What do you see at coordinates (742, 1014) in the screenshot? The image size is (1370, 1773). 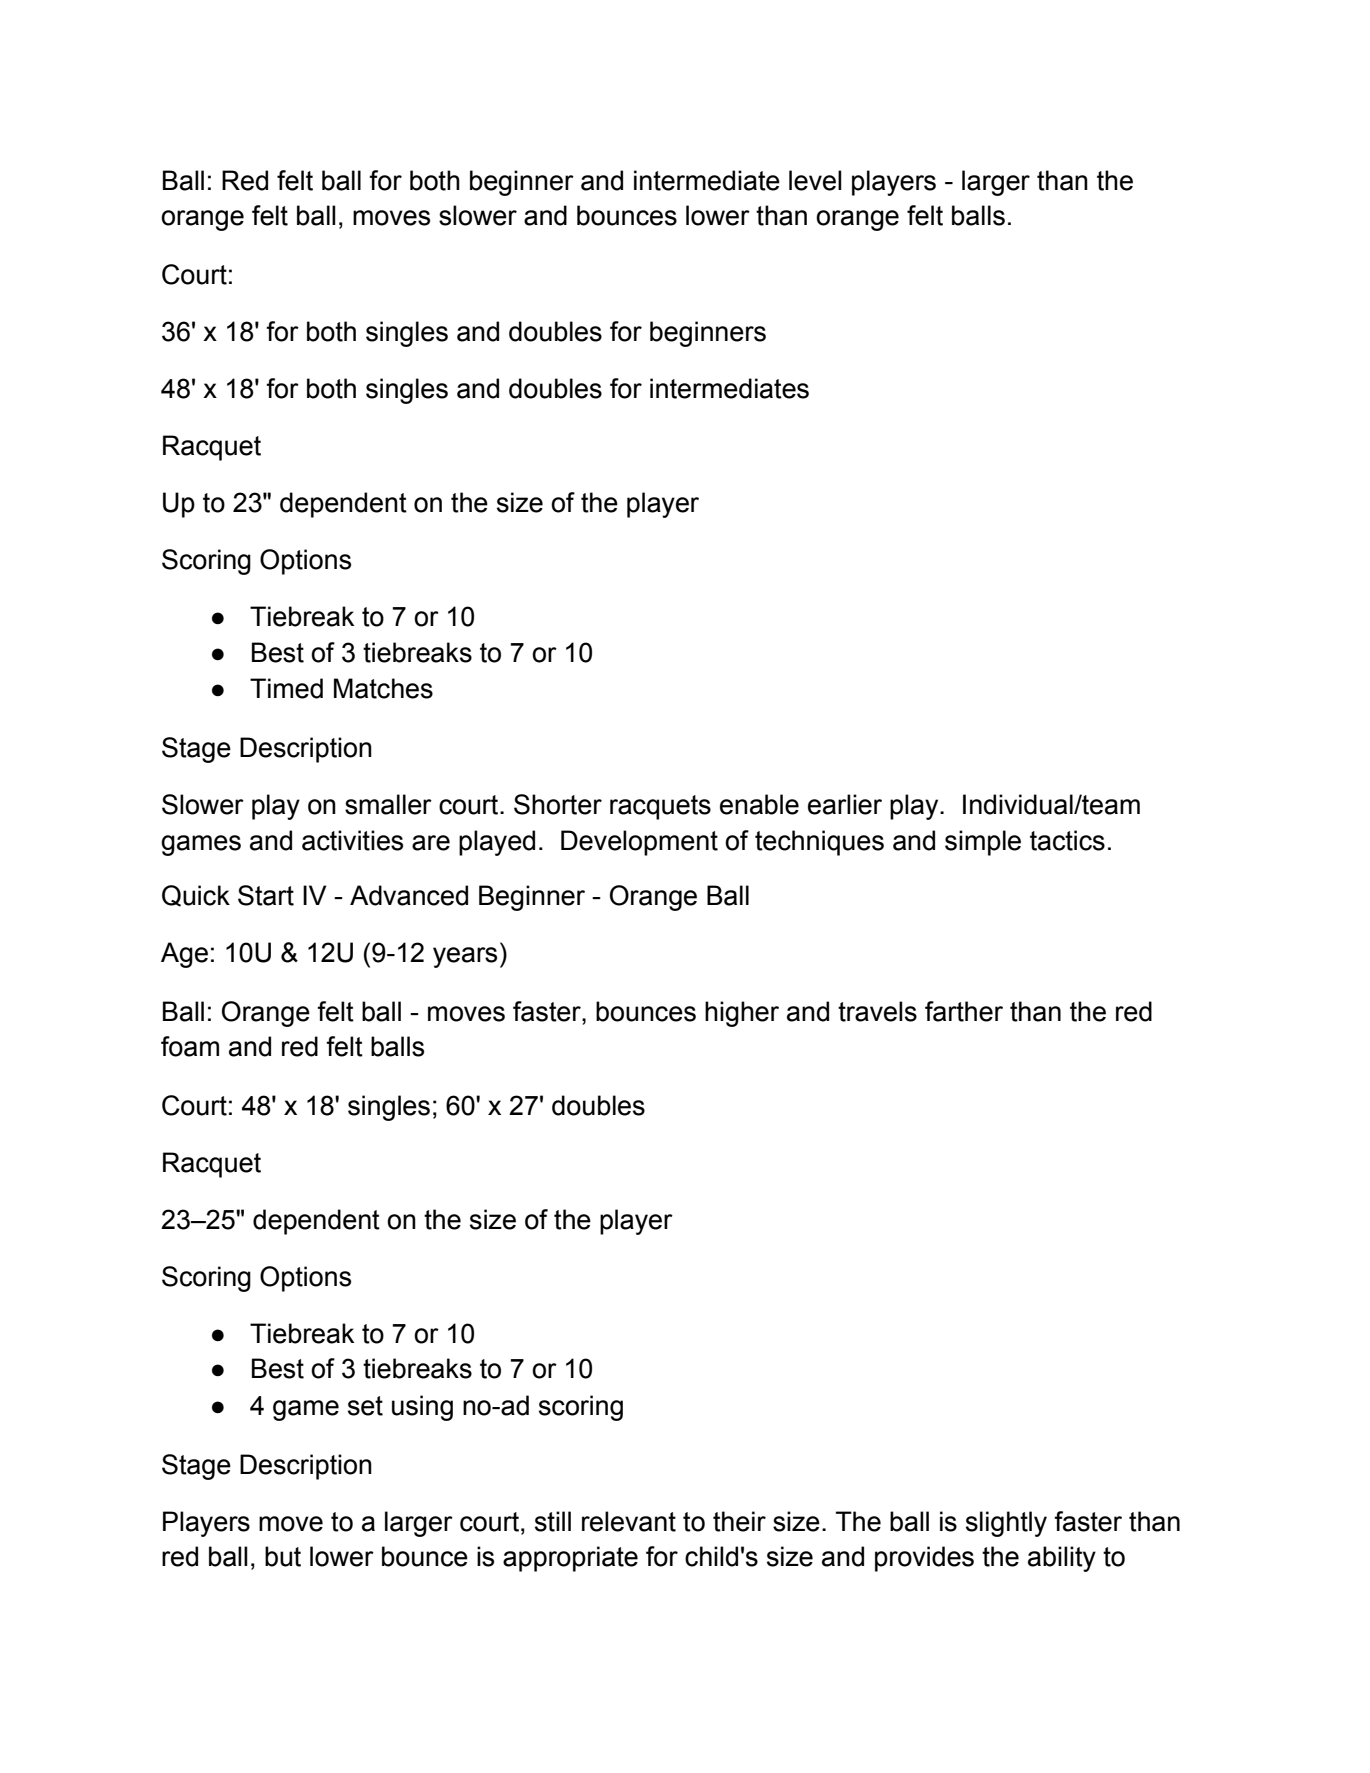 I see `higher` at bounding box center [742, 1014].
